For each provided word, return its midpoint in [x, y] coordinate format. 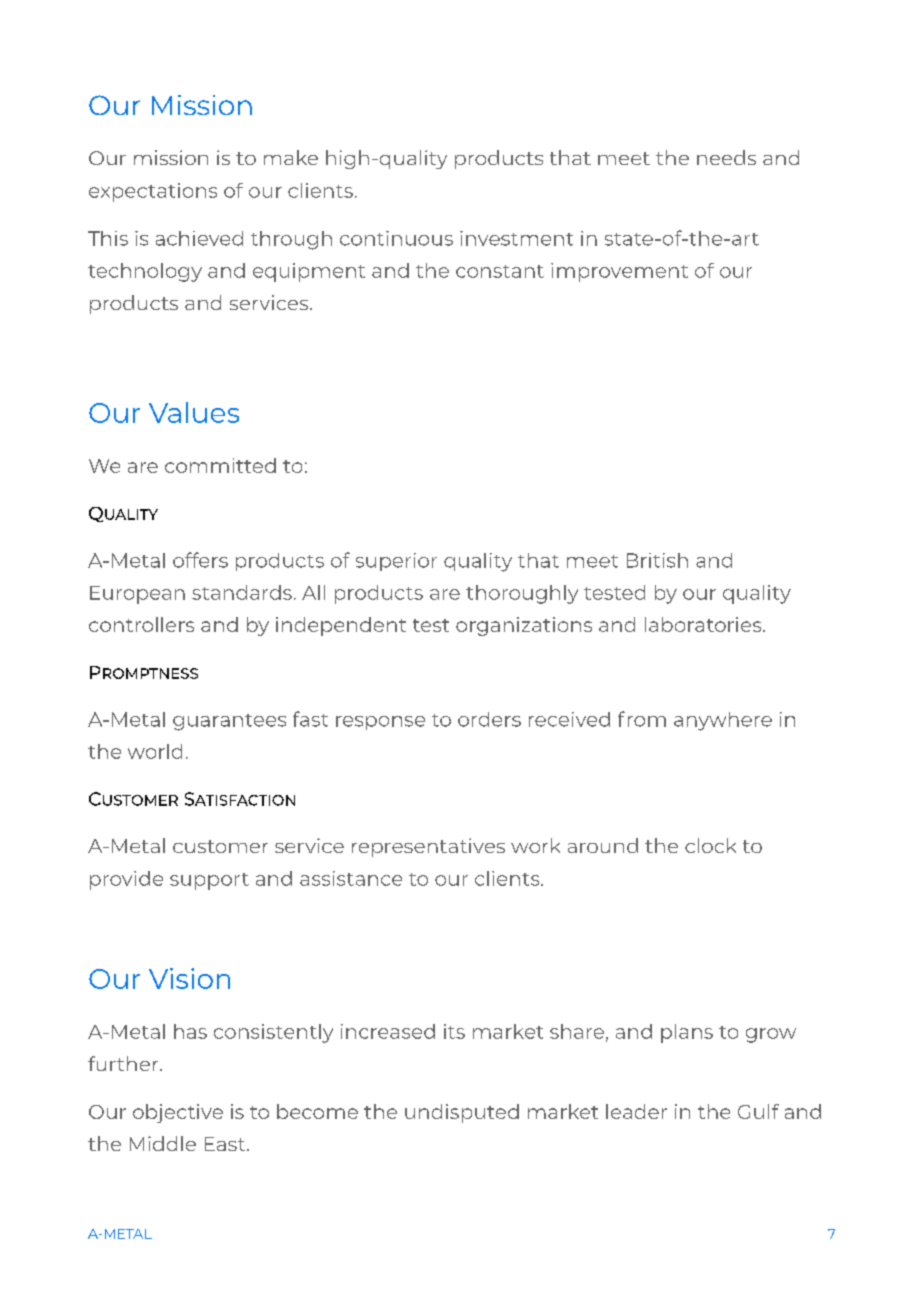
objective [178, 1113]
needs [726, 157]
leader [636, 1111]
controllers [141, 624]
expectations [153, 192]
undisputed [462, 1113]
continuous [396, 238]
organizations [524, 626]
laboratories [704, 624]
